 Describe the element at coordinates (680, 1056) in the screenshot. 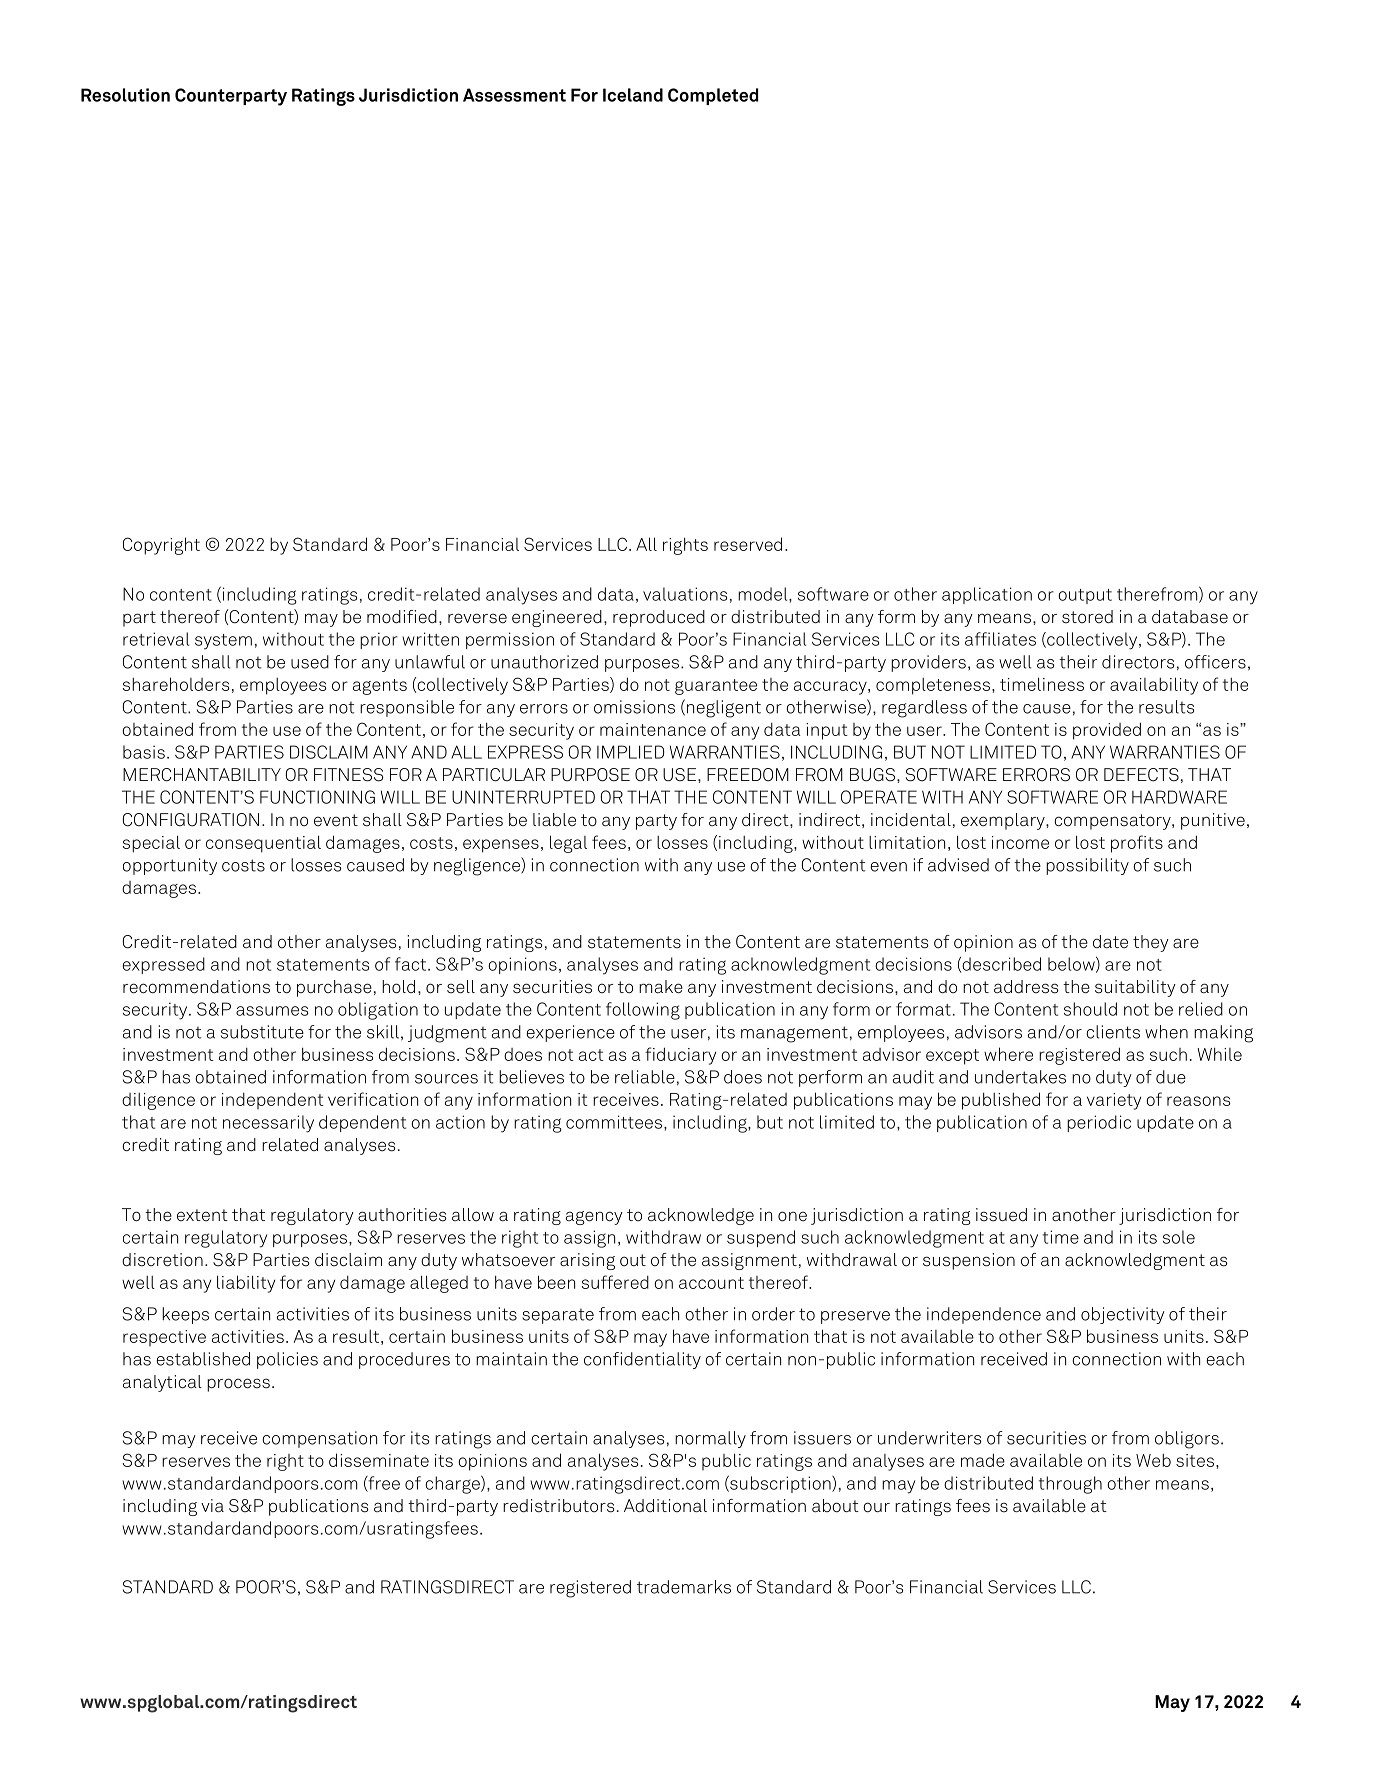

I see `fiduciary` at that location.
